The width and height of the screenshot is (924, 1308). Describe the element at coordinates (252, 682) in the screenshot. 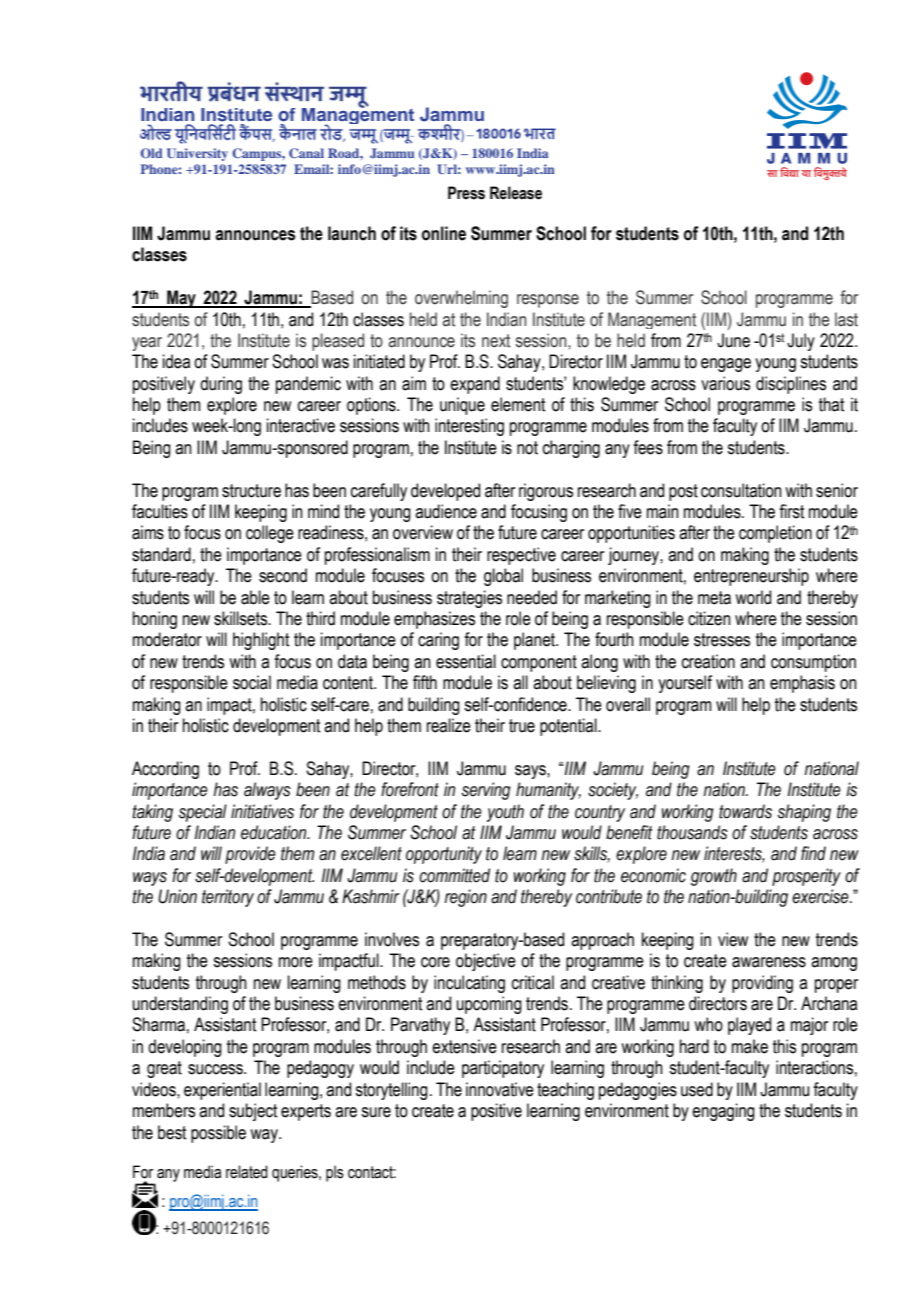

I see `social` at that location.
